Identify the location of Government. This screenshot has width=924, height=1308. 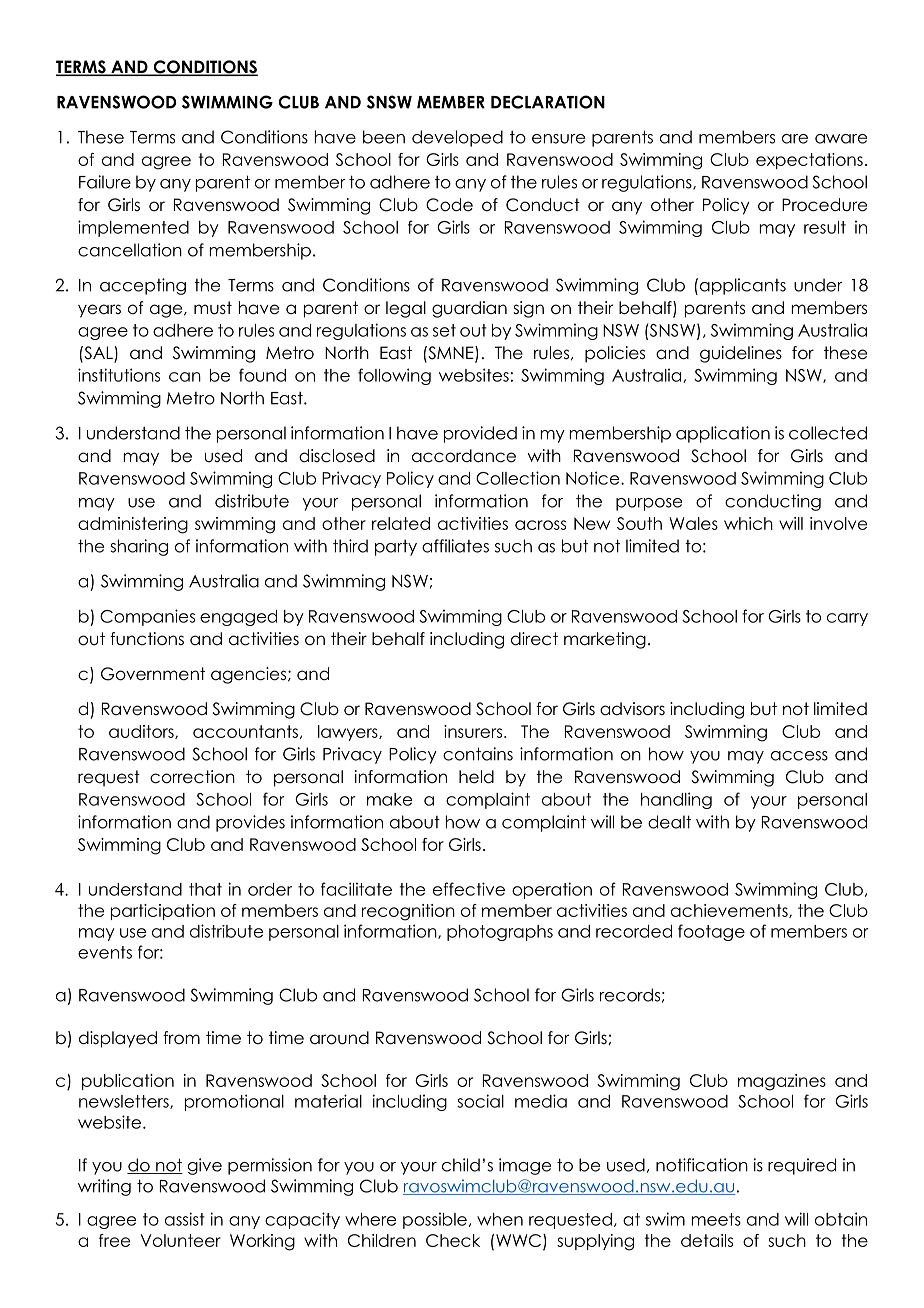
(153, 674).
